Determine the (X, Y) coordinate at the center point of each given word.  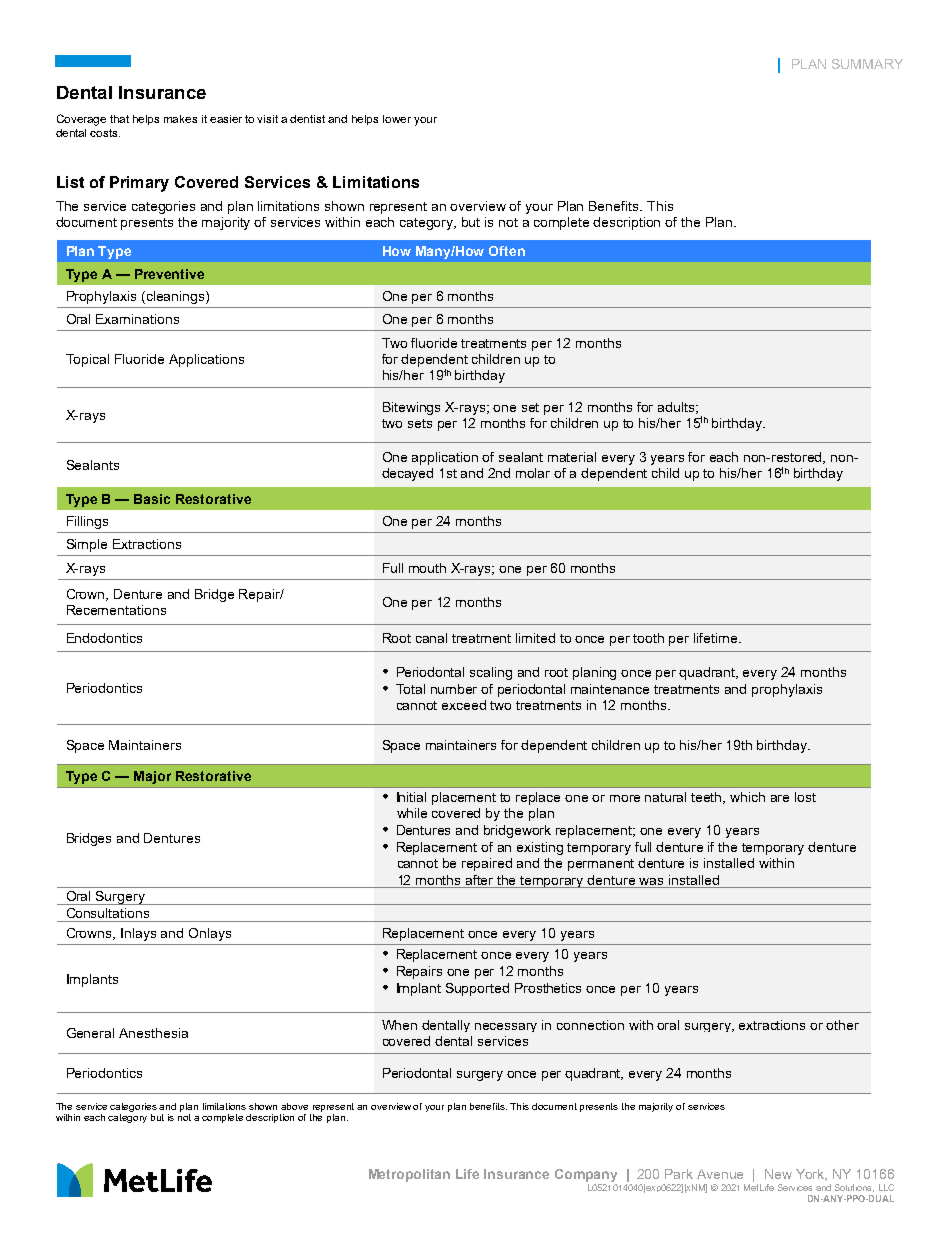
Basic (152, 499)
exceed (464, 705)
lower (397, 119)
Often (507, 251)
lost (805, 797)
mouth (427, 568)
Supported (477, 989)
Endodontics (104, 638)
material (572, 457)
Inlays (138, 934)
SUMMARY (867, 64)
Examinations (137, 319)
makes (180, 119)
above (294, 1106)
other (842, 1025)
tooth (648, 638)
